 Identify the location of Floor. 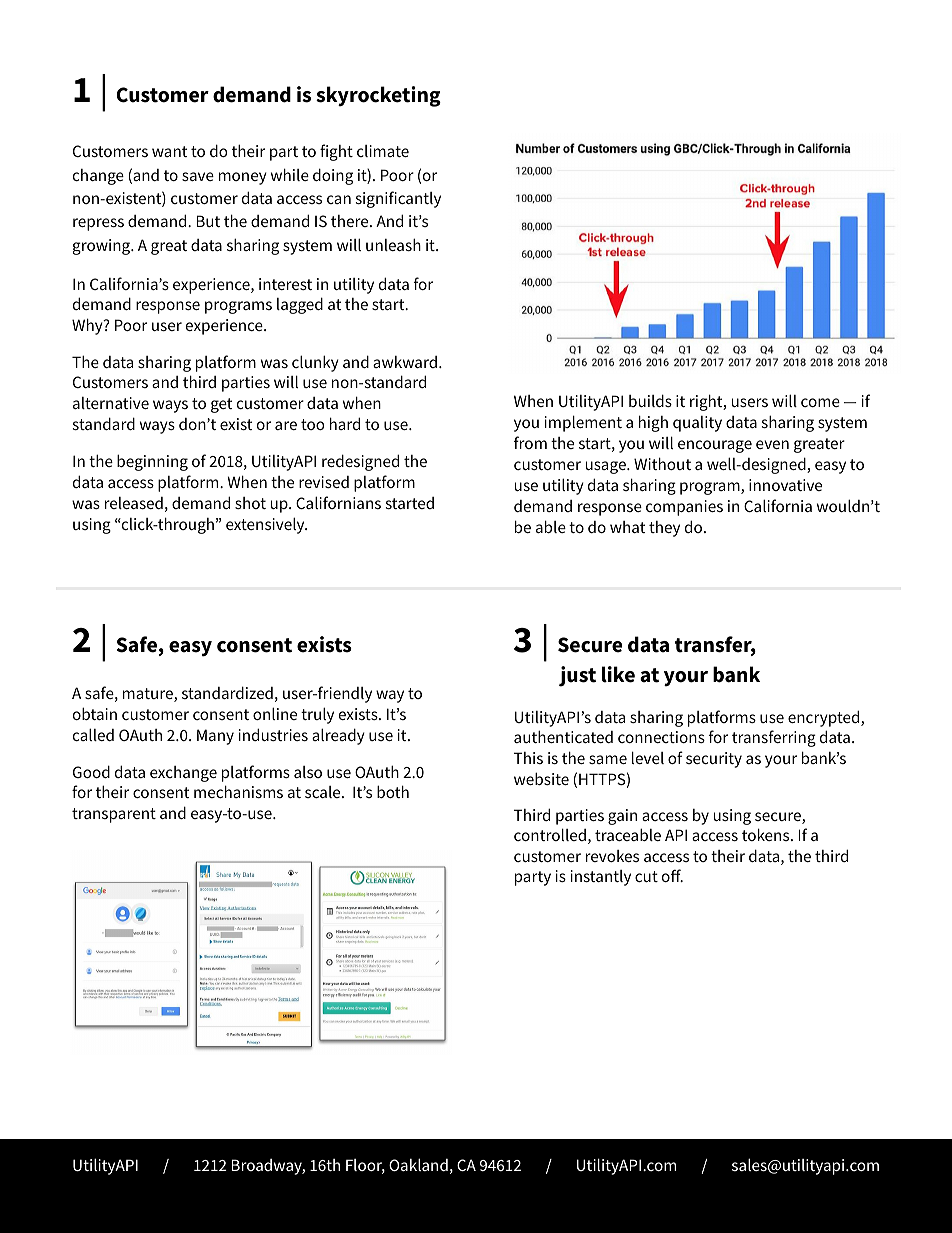
(365, 1166).
